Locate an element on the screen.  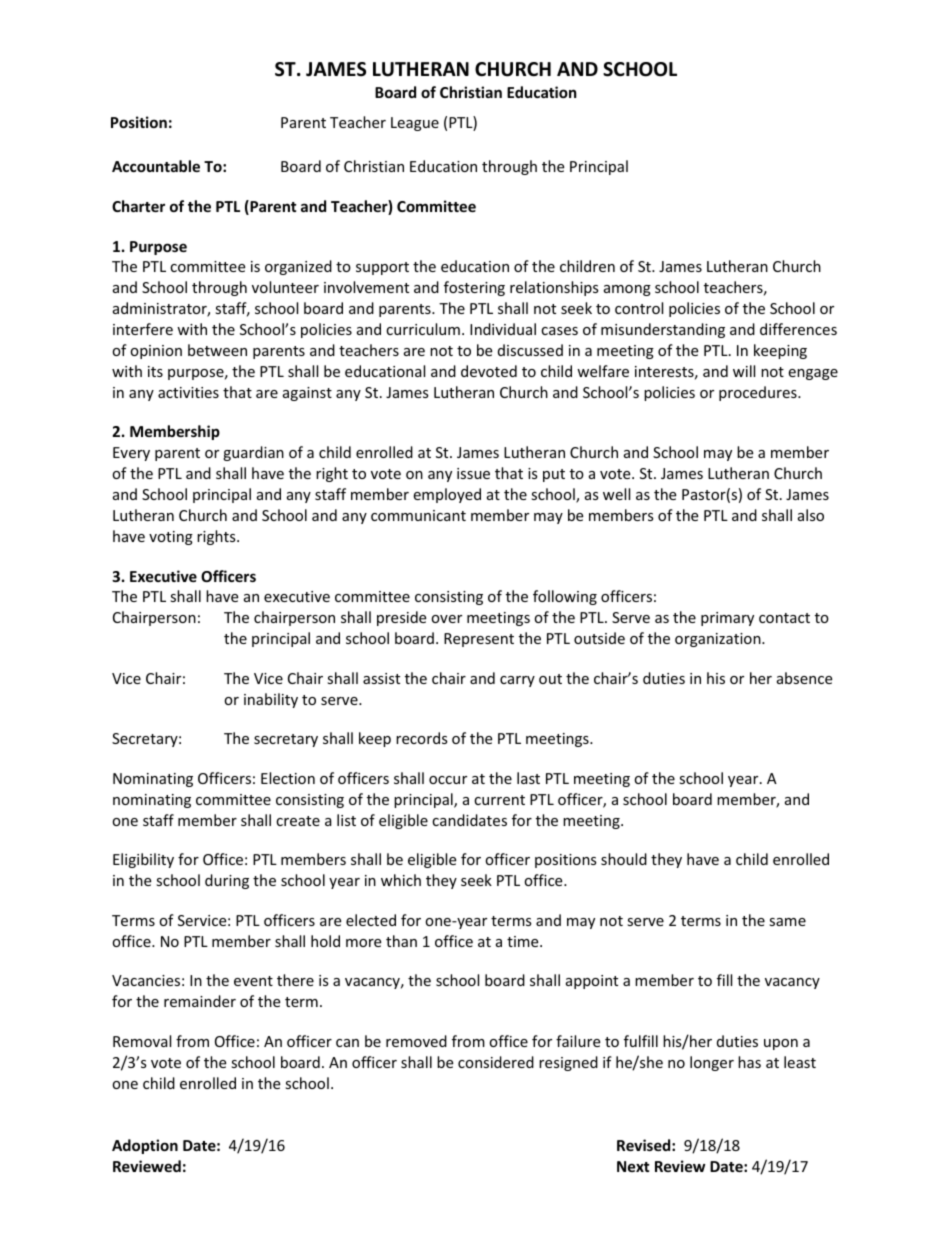
Accountable is located at coordinates (156, 166).
